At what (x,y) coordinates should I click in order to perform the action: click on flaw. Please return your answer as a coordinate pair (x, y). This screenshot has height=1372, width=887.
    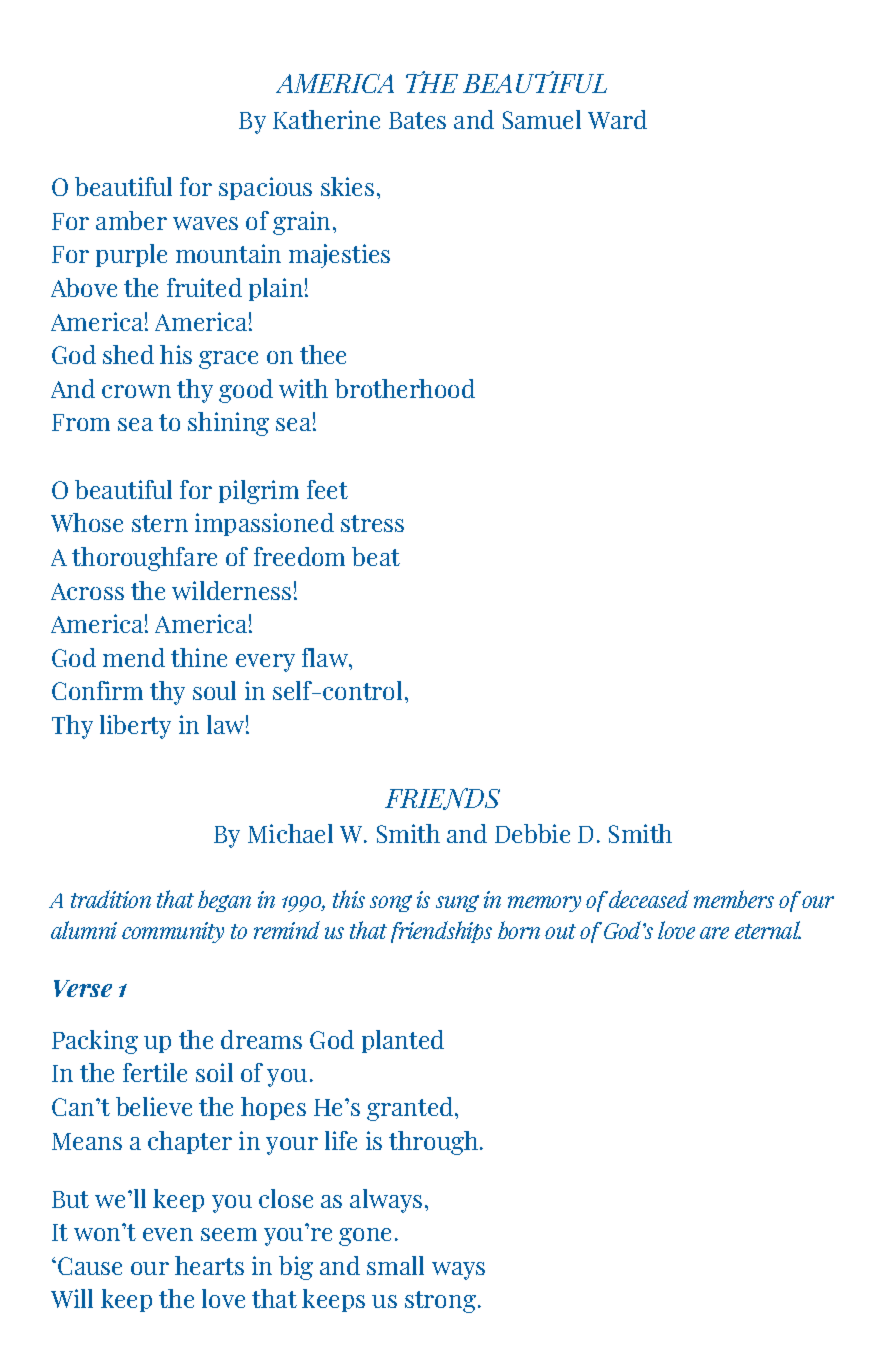
    Looking at the image, I should click on (326, 657).
